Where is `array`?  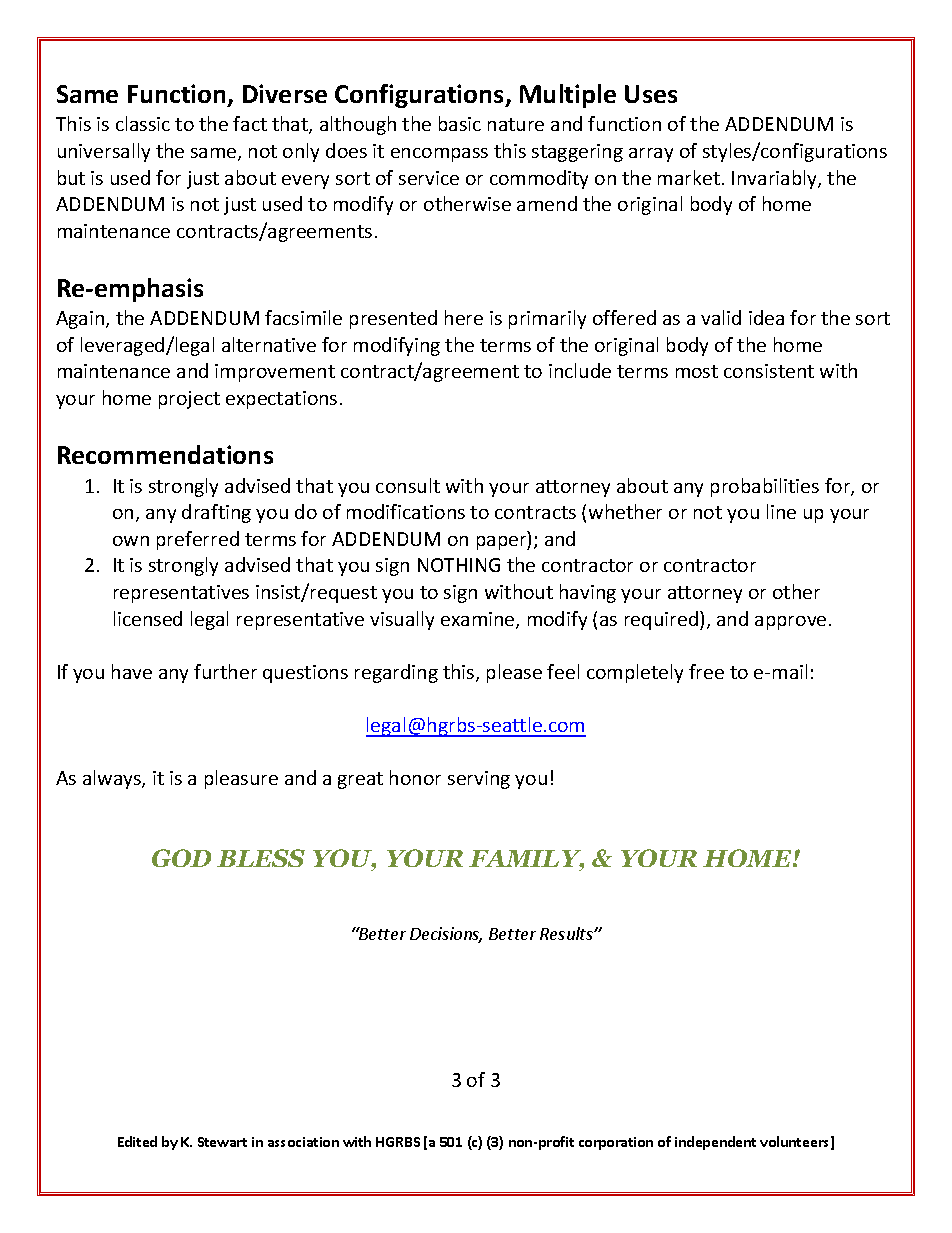
array is located at coordinates (651, 155).
